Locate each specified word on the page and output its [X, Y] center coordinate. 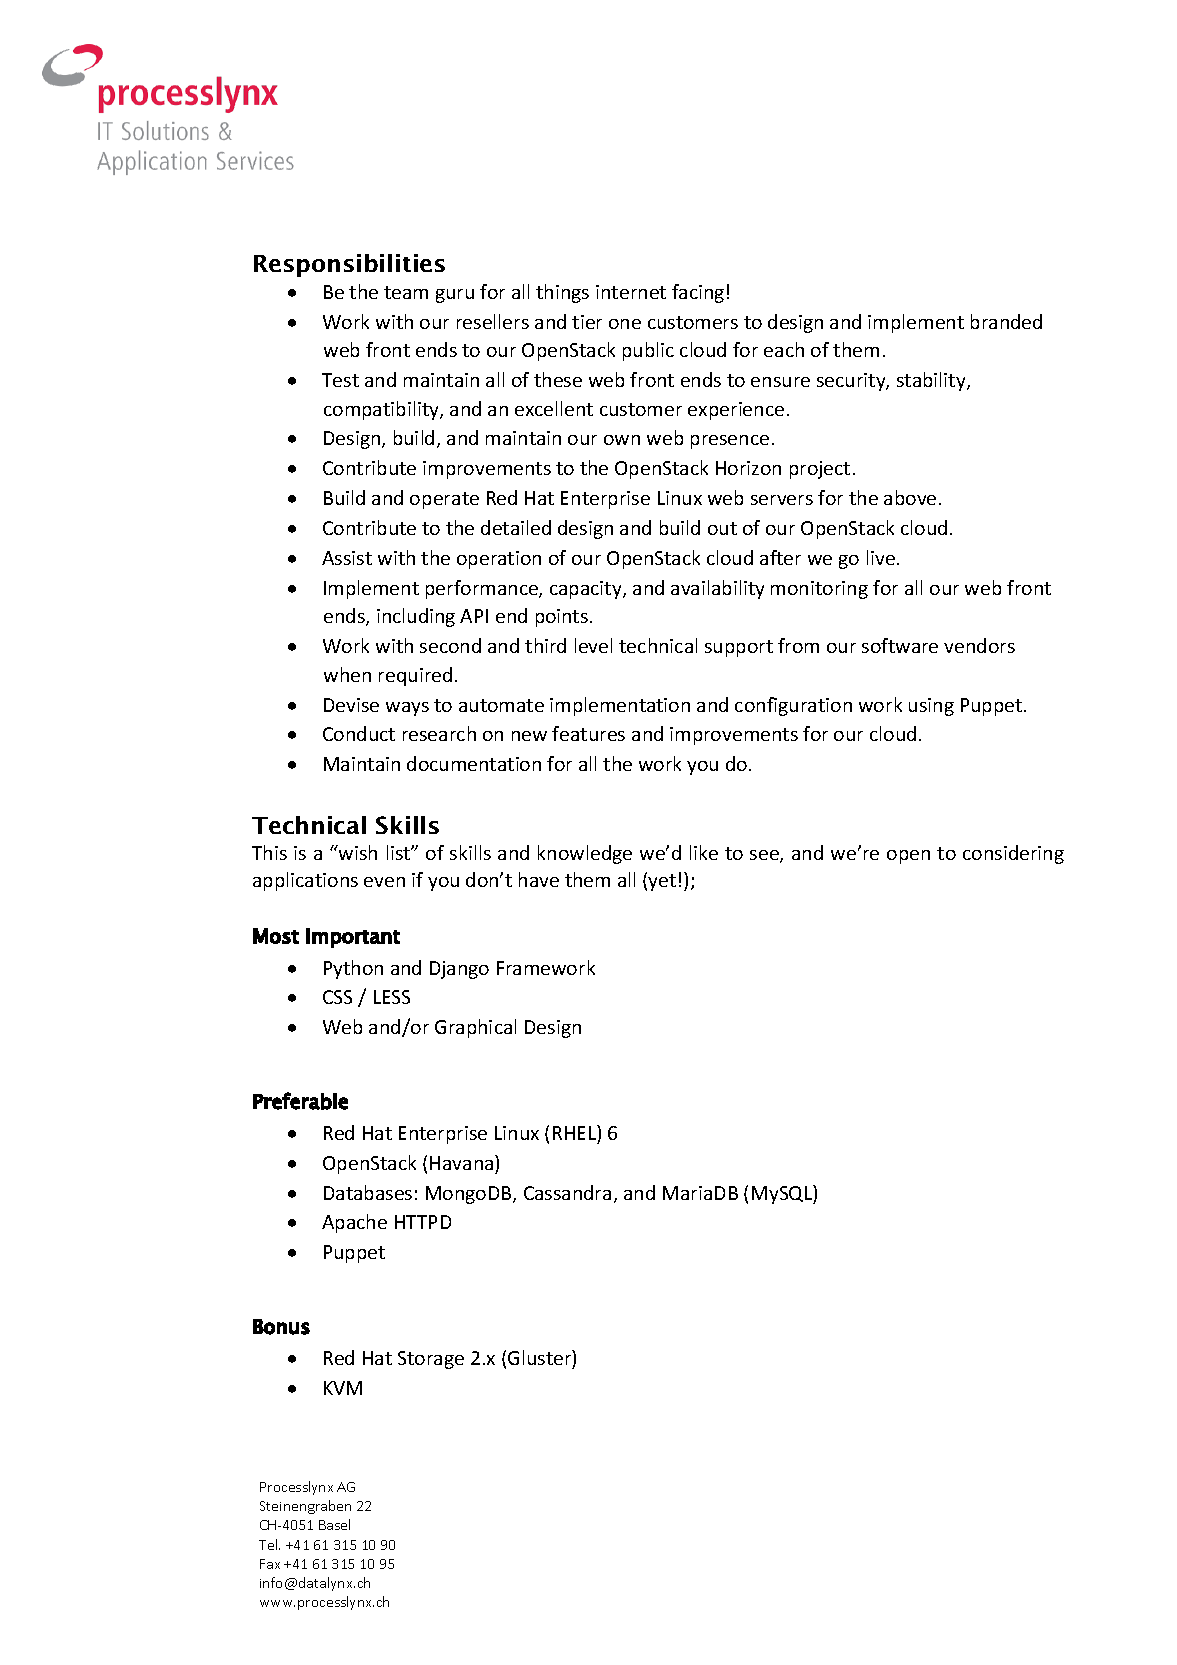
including [416, 617]
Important [353, 938]
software [900, 645]
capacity [587, 590]
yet [662, 882]
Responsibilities [349, 265]
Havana [463, 1162]
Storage [431, 1360]
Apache [354, 1223]
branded [1006, 321]
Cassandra [567, 1192]
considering [1013, 854]
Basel [334, 1524]
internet [631, 292]
